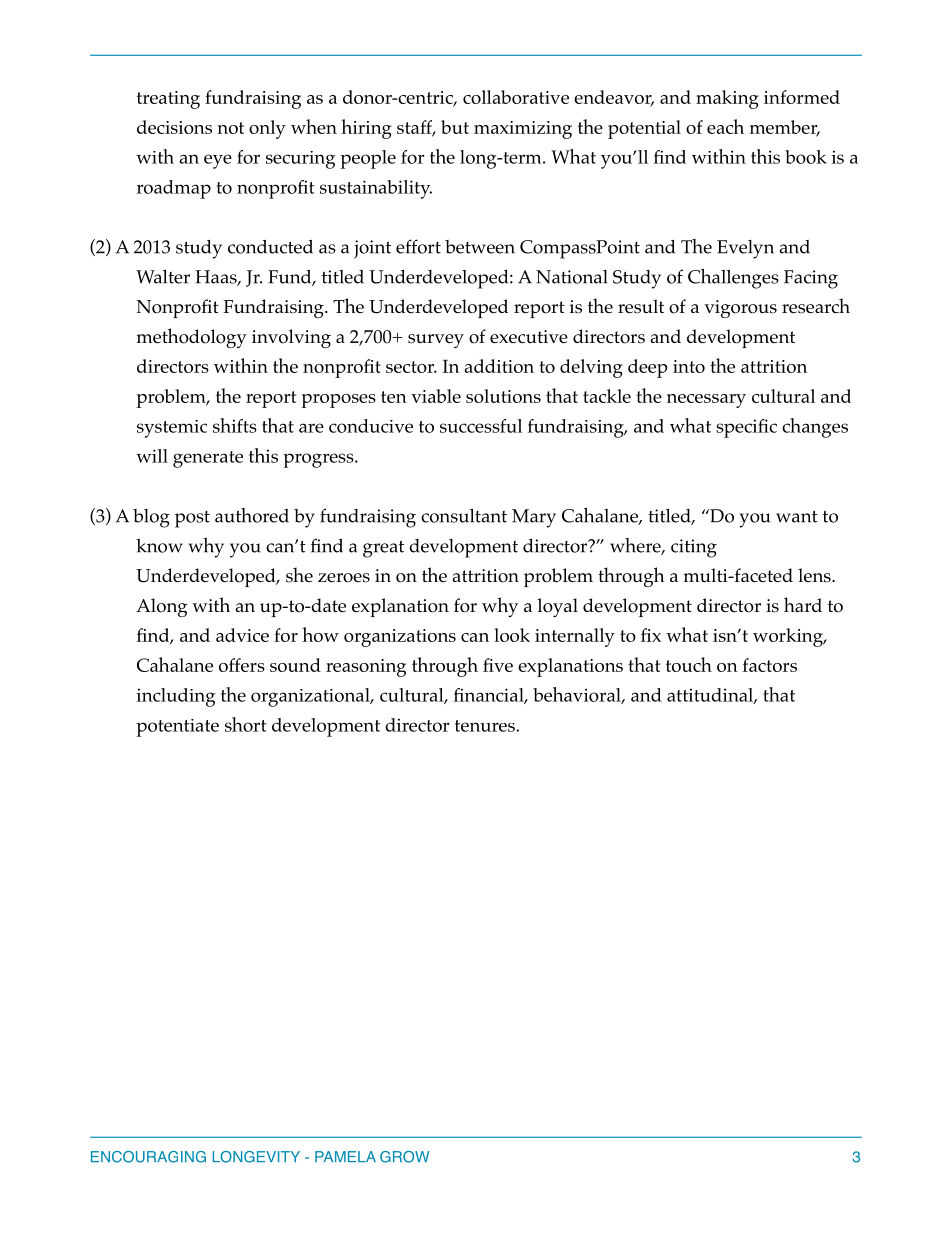  I want to click on tenures, so click(486, 726).
